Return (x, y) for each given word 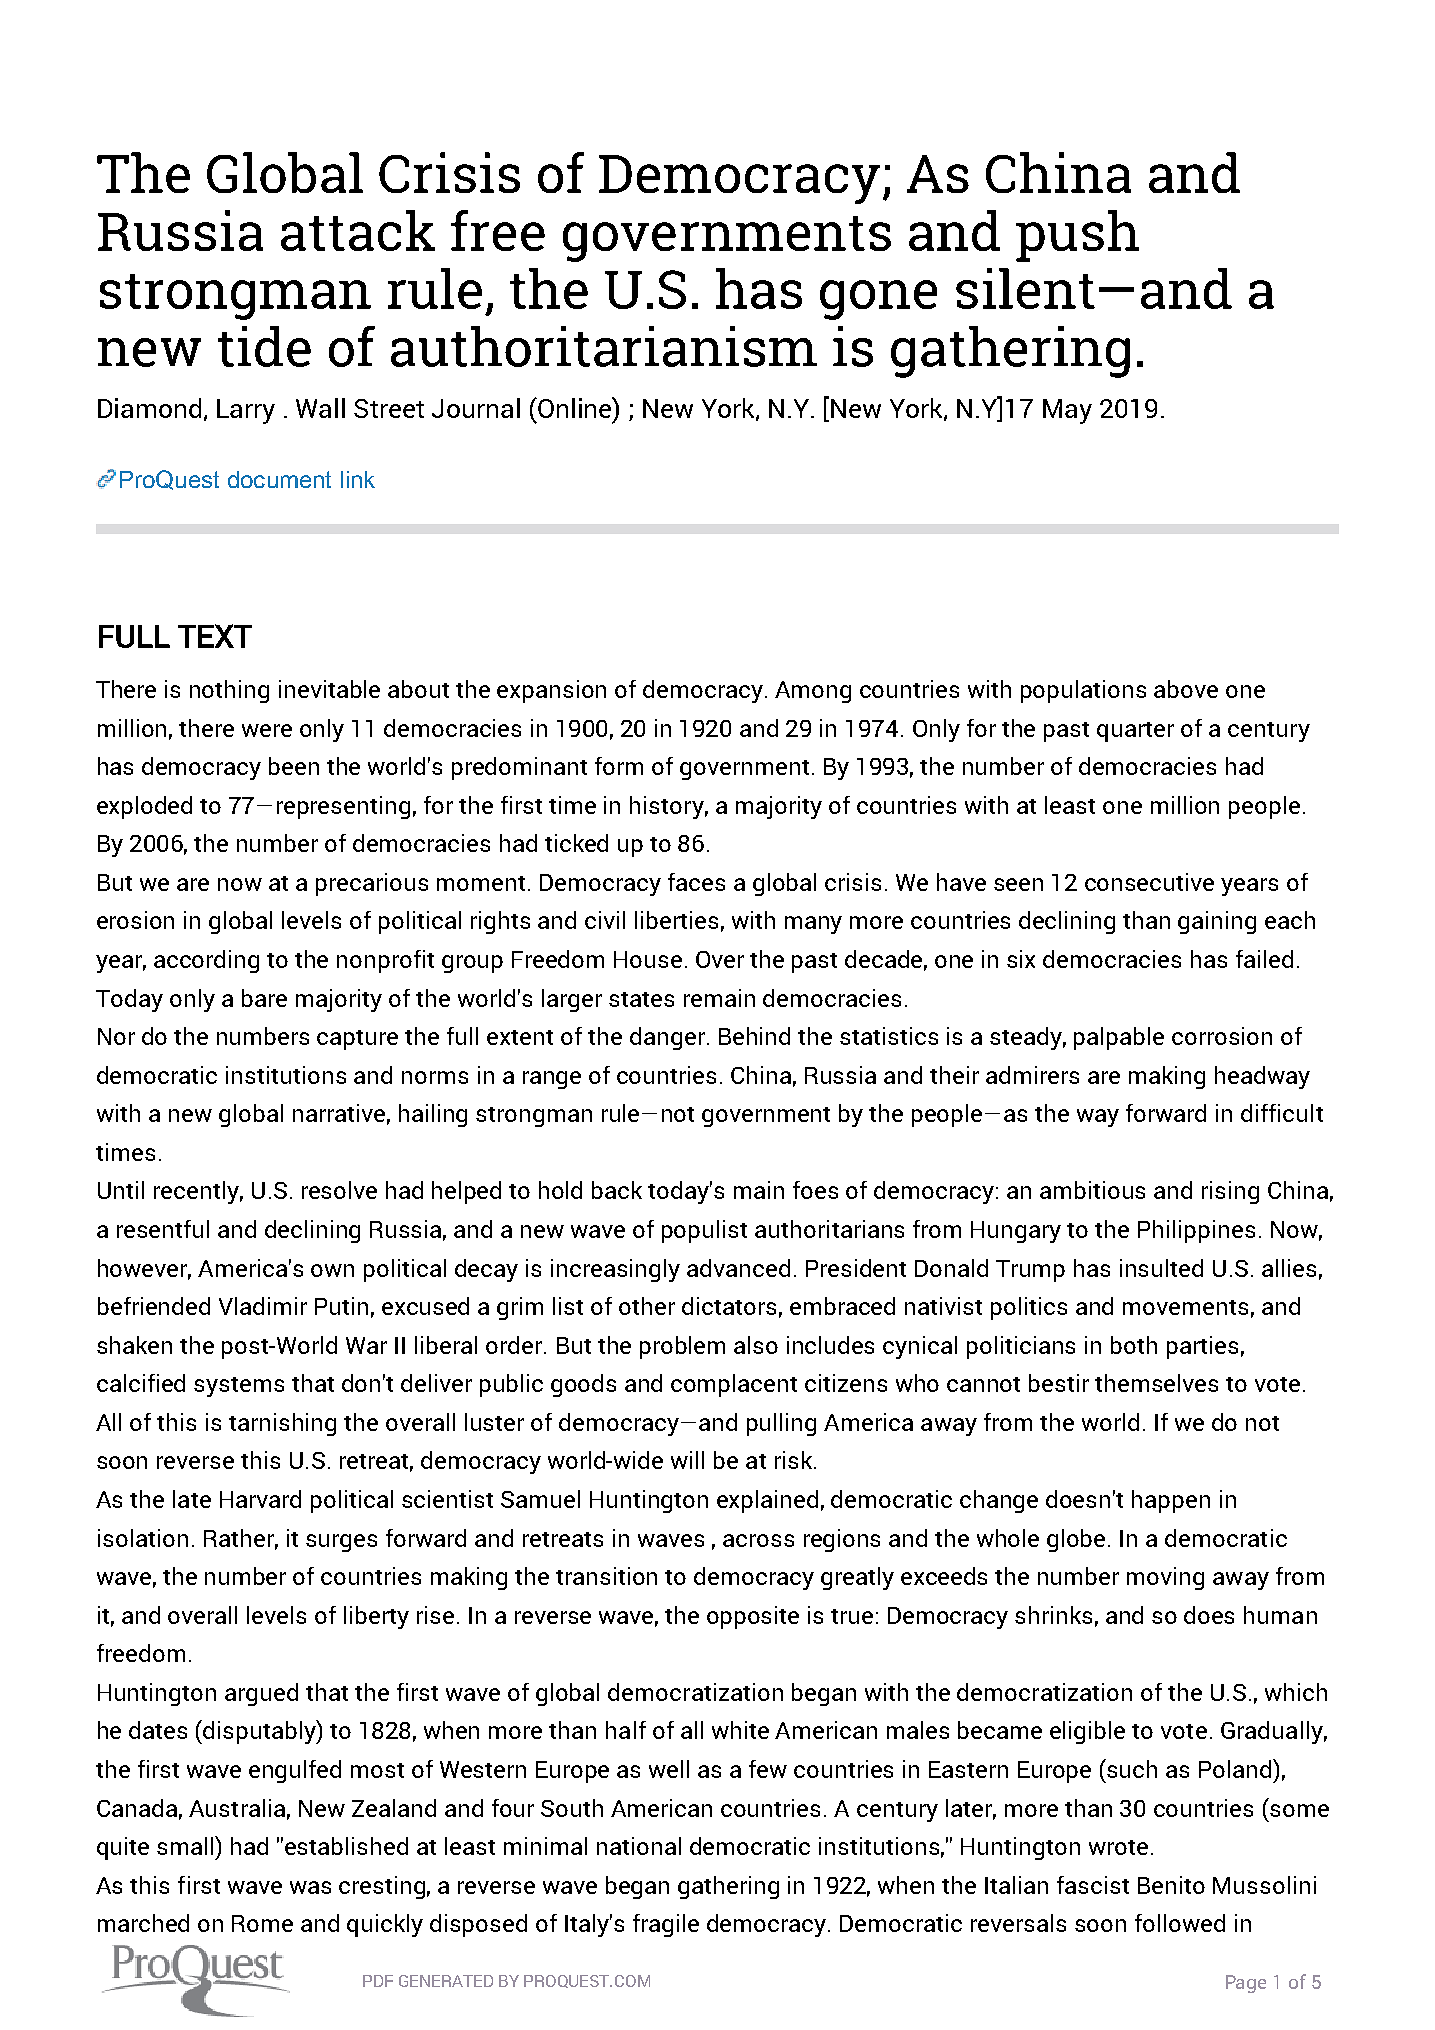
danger (667, 1038)
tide (264, 346)
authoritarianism (604, 346)
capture (357, 1040)
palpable (1119, 1038)
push (1077, 236)
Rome (262, 1923)
